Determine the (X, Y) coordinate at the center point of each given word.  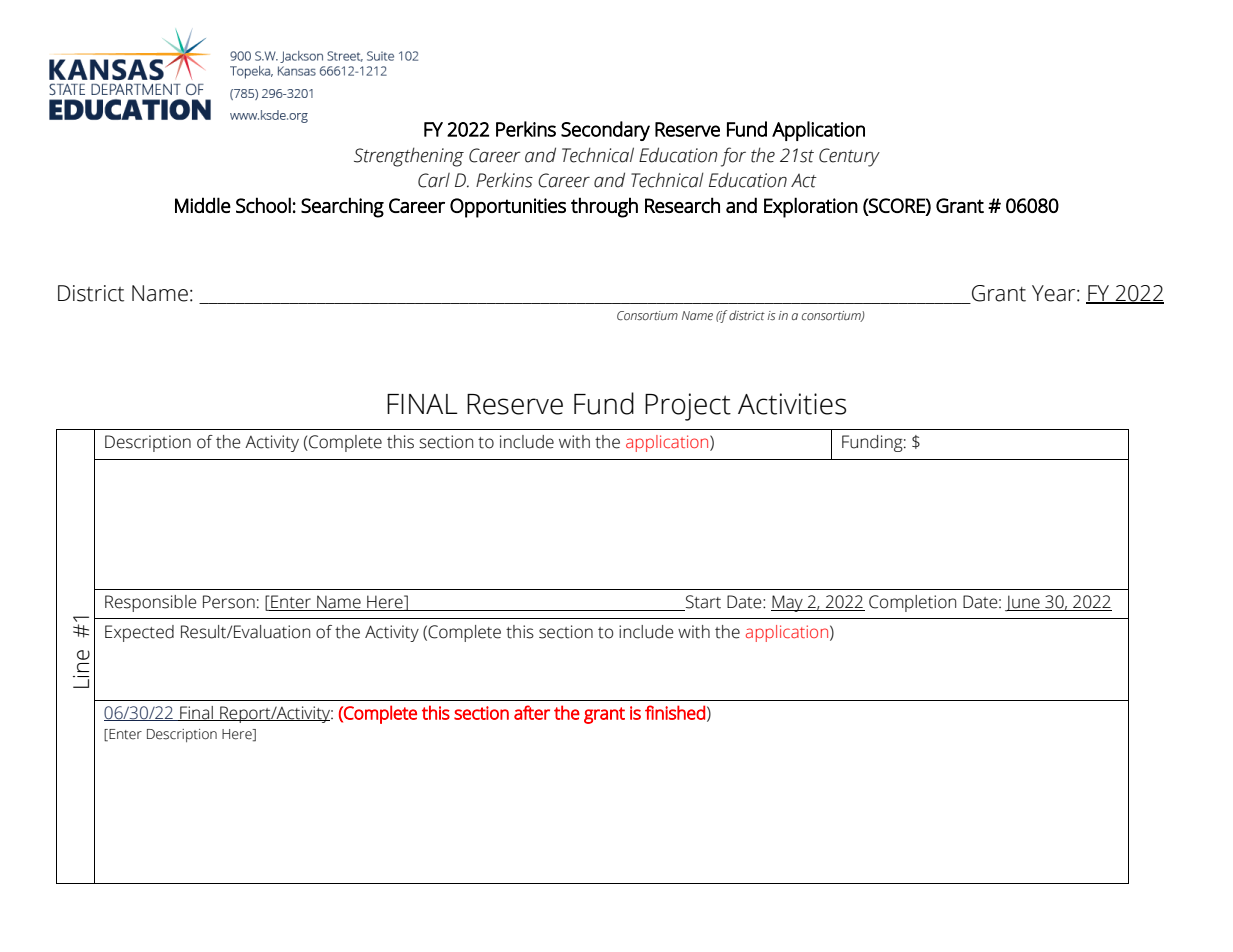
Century (849, 157)
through (604, 207)
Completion (912, 603)
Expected (139, 633)
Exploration (811, 207)
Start (702, 603)
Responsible (151, 603)
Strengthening (409, 157)
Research (682, 205)
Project (688, 407)
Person (229, 602)
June (1023, 603)
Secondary (605, 131)
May (788, 603)
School (263, 205)
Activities (792, 404)
